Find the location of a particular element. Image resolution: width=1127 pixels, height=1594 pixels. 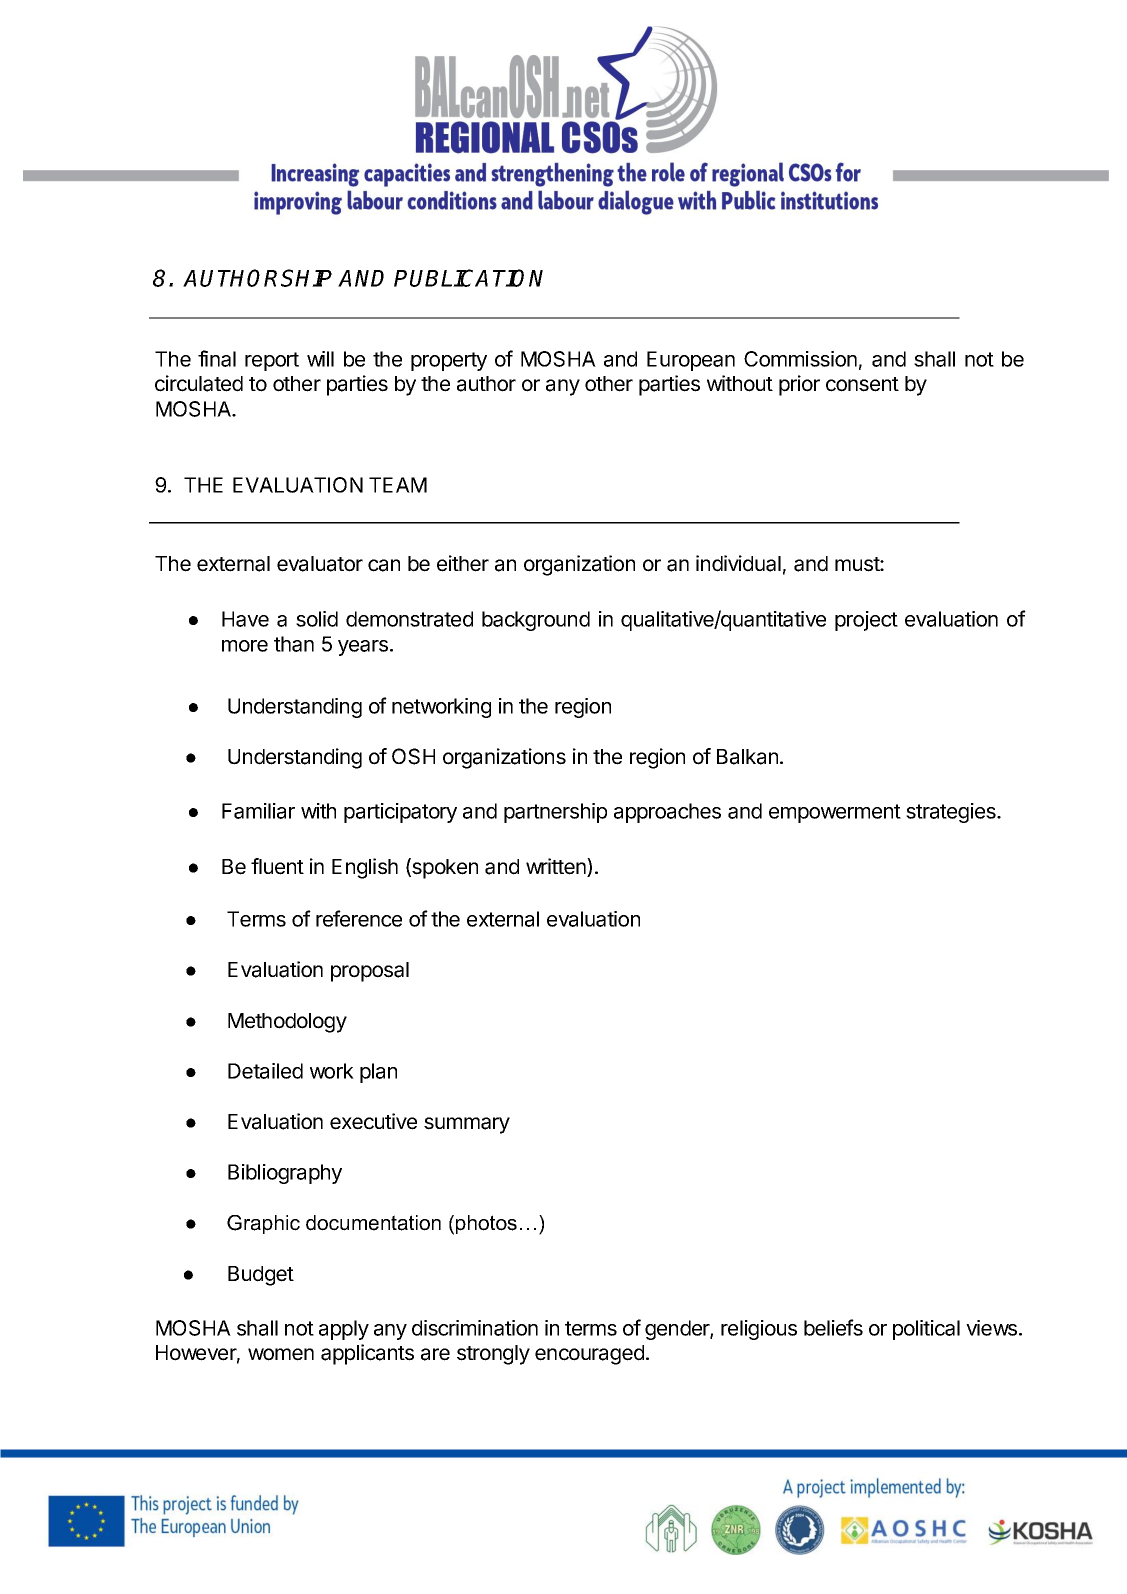

political is located at coordinates (926, 1330).
